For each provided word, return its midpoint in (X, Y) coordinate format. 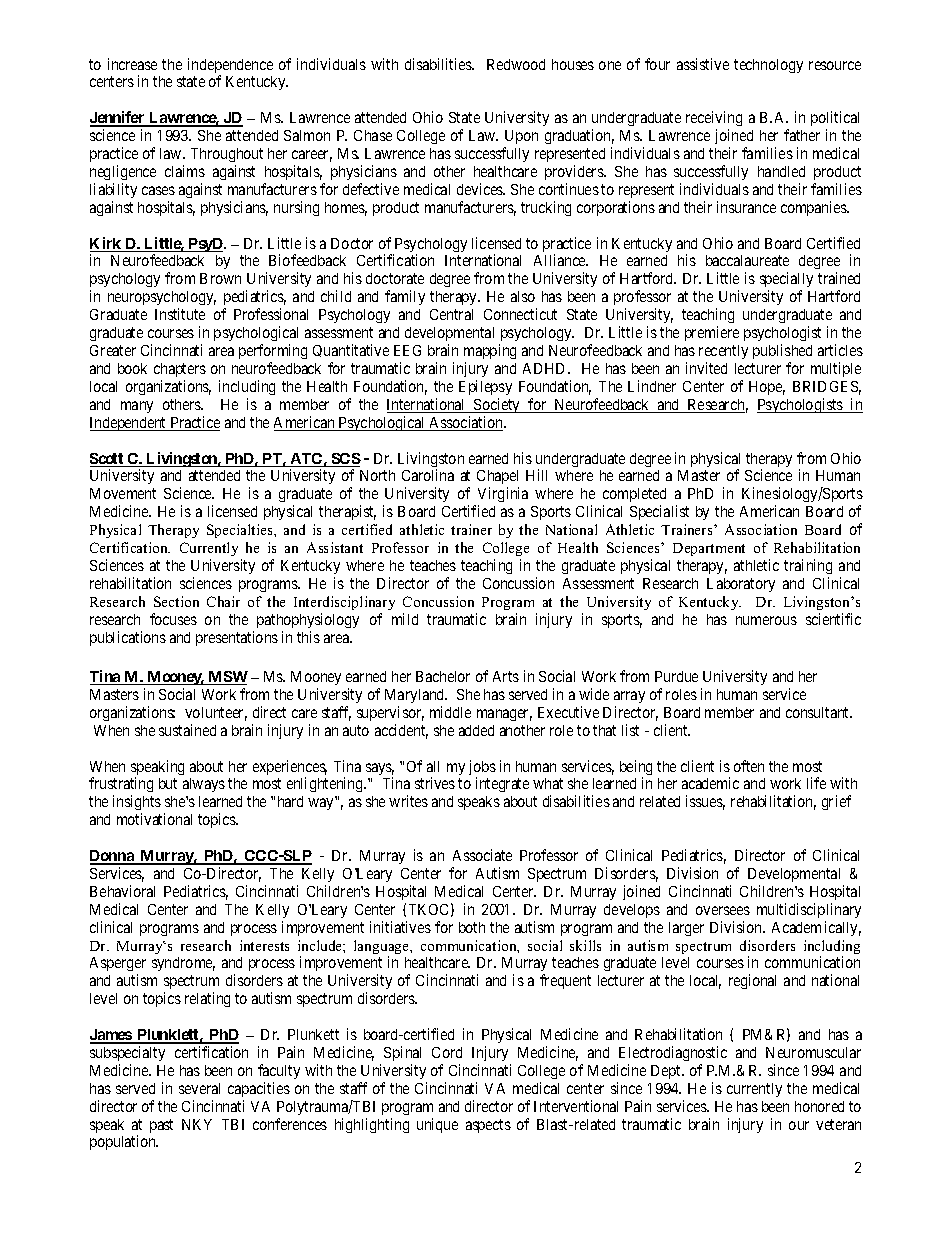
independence (230, 67)
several (199, 1088)
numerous (766, 620)
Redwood (516, 64)
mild (405, 619)
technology (768, 66)
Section (176, 601)
